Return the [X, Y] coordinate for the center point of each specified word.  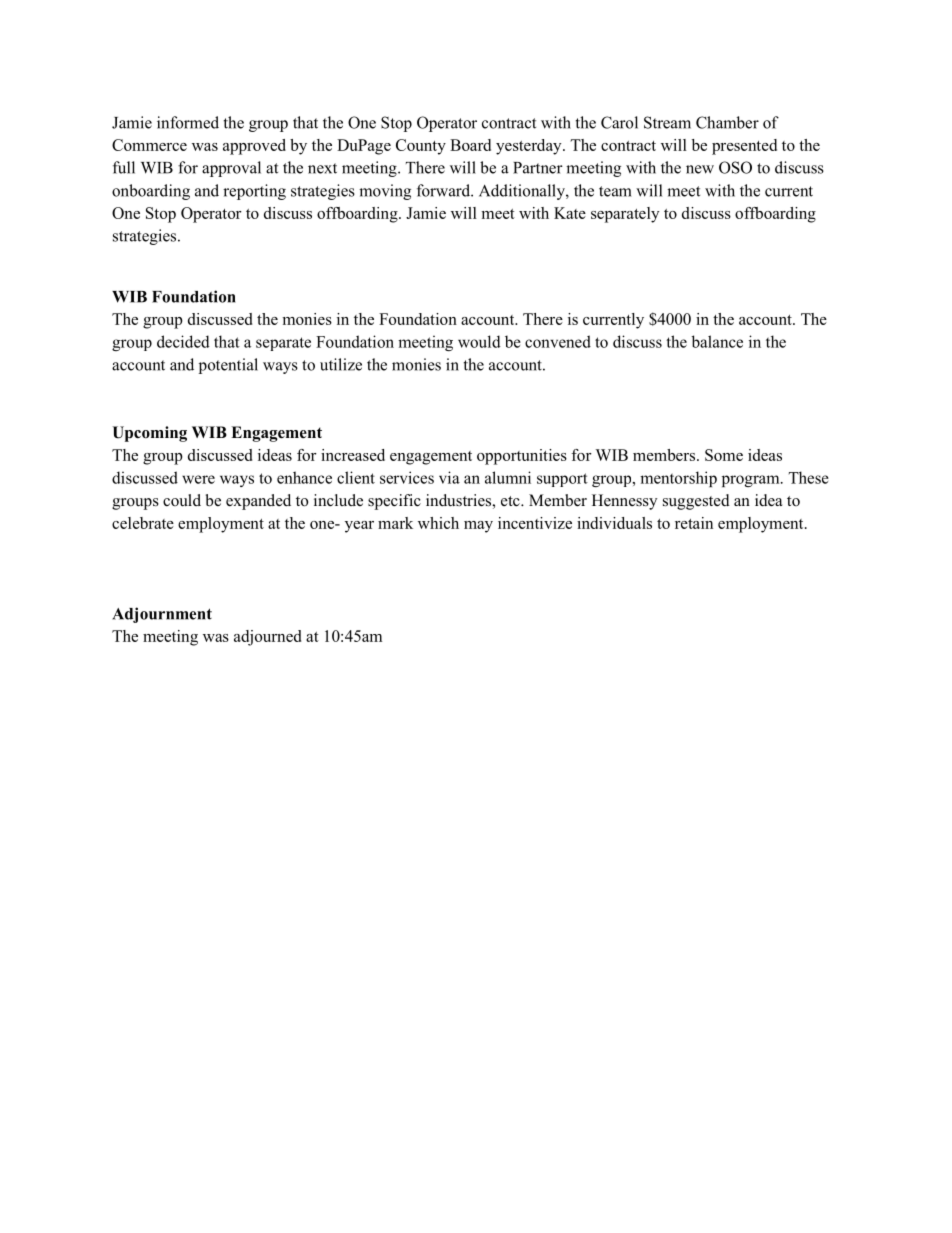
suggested [696, 502]
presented [744, 147]
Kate [570, 213]
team [615, 191]
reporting [254, 192]
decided [183, 341]
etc [511, 501]
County [421, 147]
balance [717, 341]
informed [188, 122]
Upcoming [149, 434]
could [182, 500]
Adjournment [162, 615]
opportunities [522, 457]
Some [724, 455]
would [479, 341]
